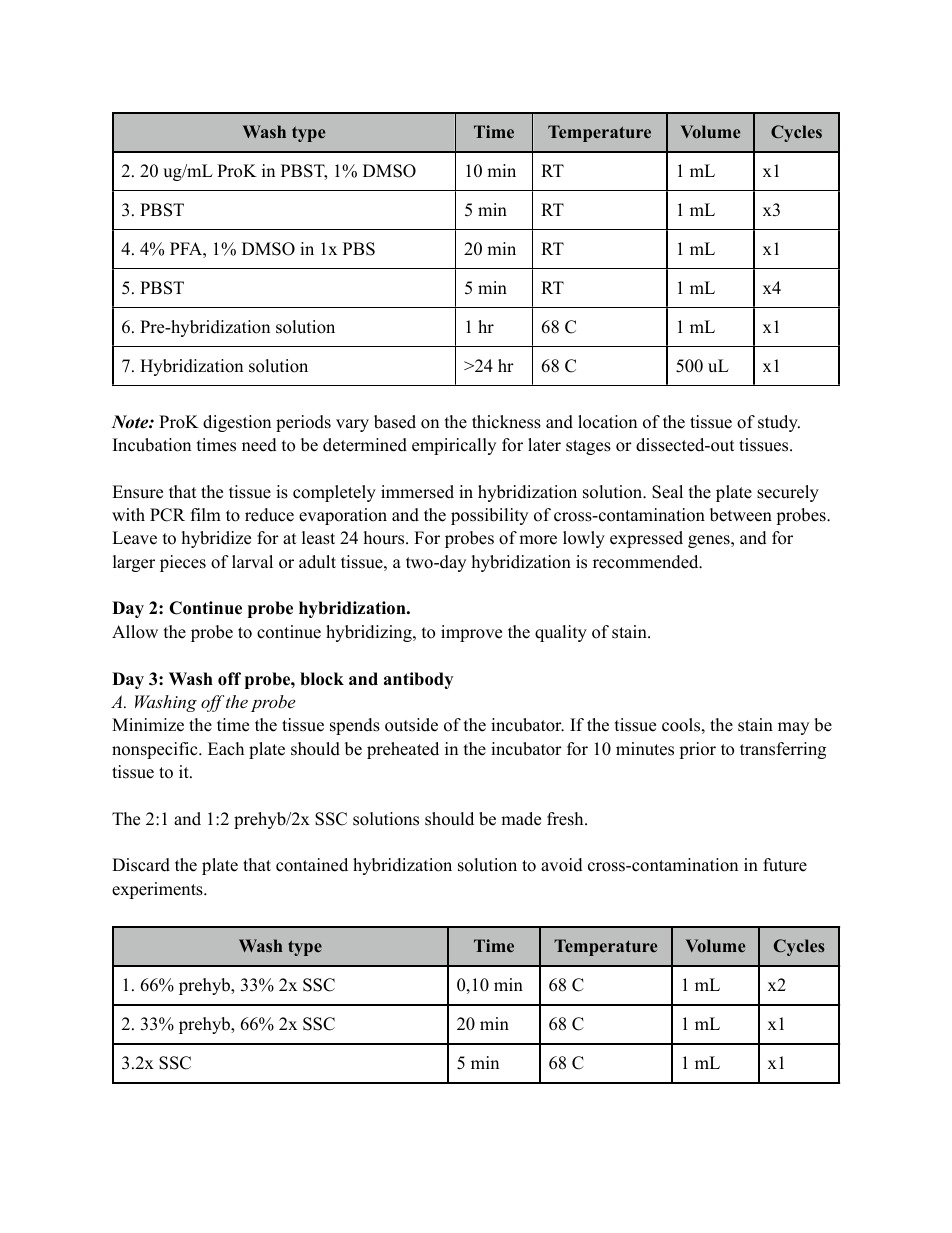 This image has width=952, height=1233. I want to click on avoid, so click(562, 865).
